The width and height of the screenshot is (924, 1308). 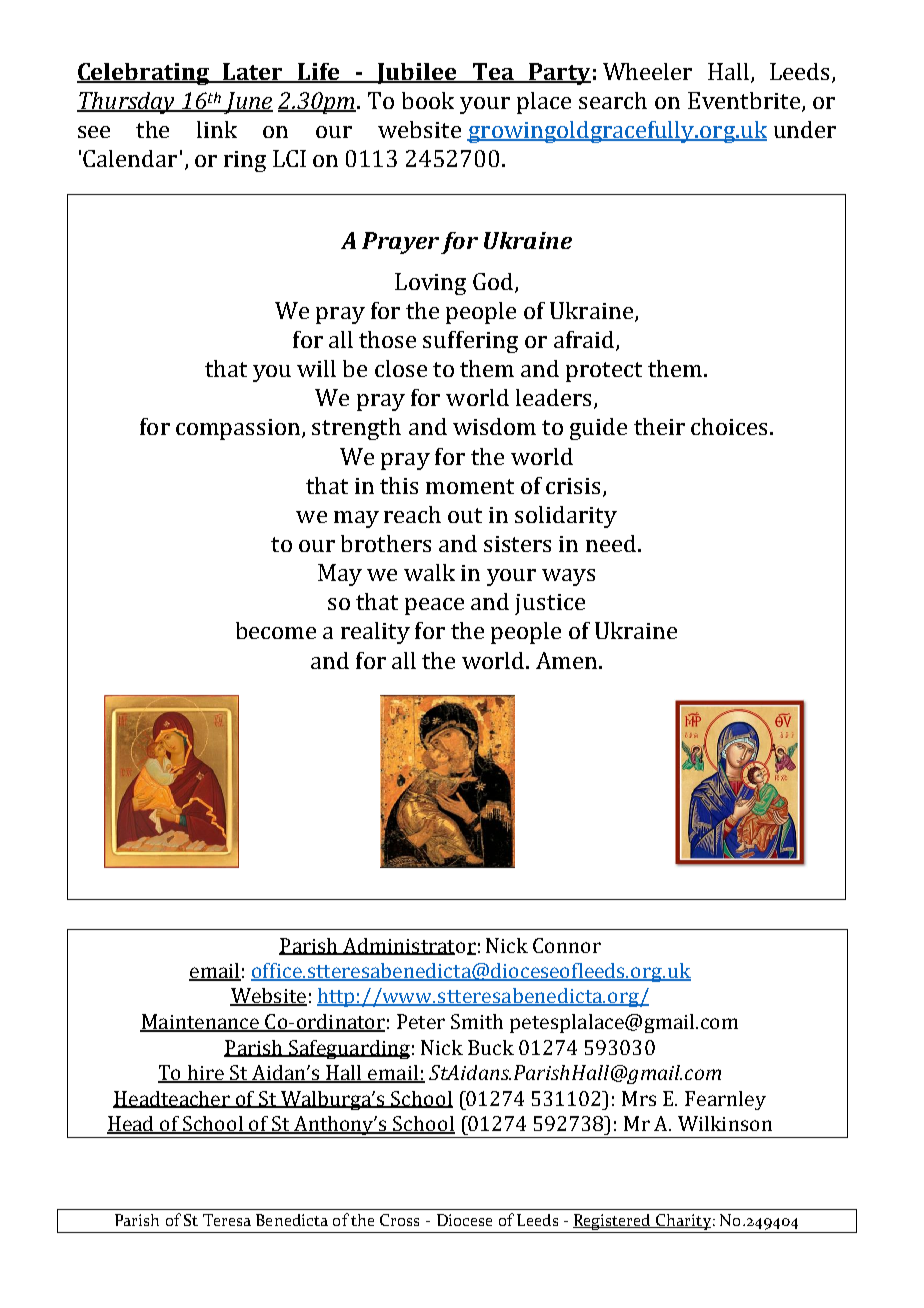 I want to click on Cross, so click(x=399, y=1220).
